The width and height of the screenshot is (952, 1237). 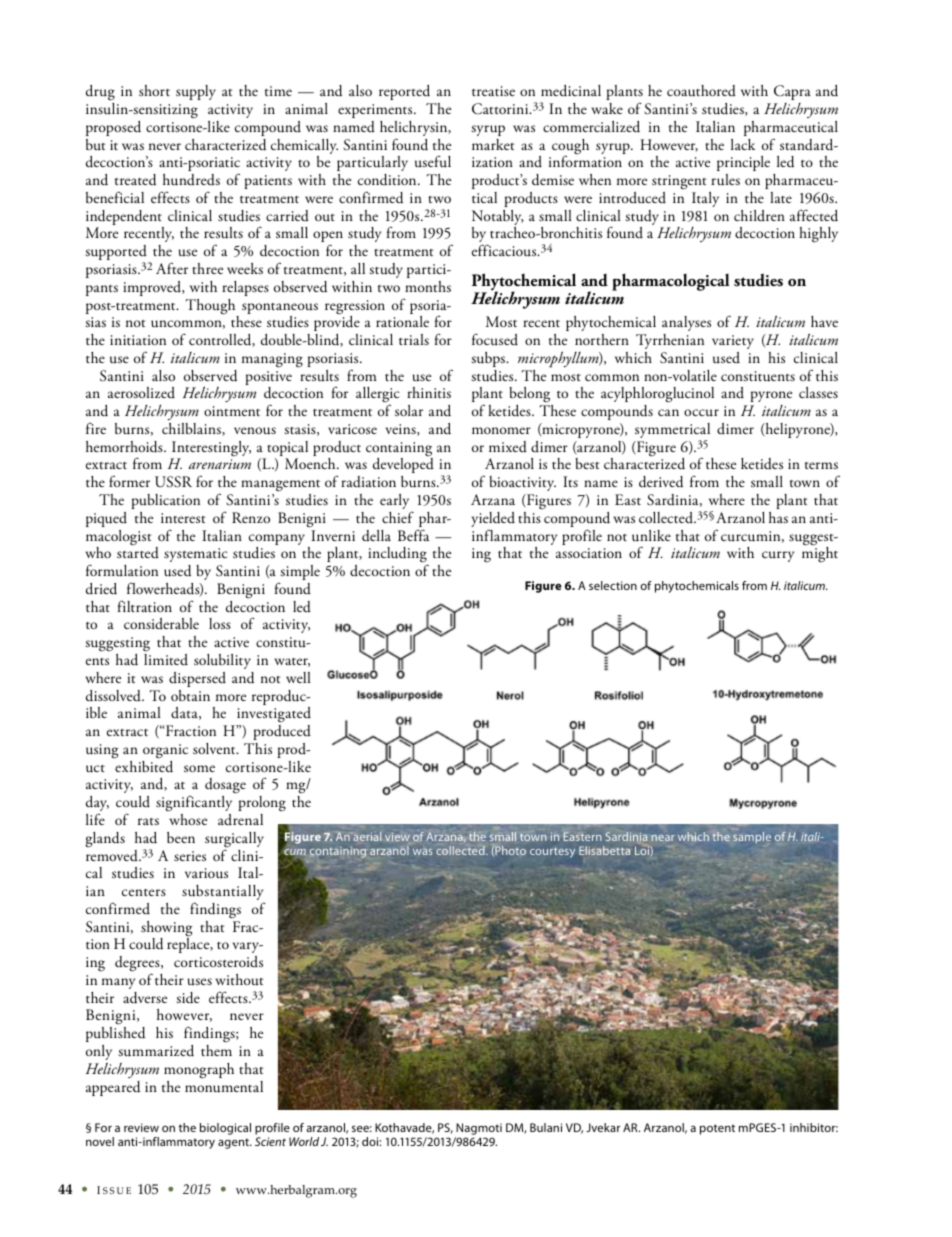 What do you see at coordinates (196, 92) in the screenshot?
I see `supply` at bounding box center [196, 92].
